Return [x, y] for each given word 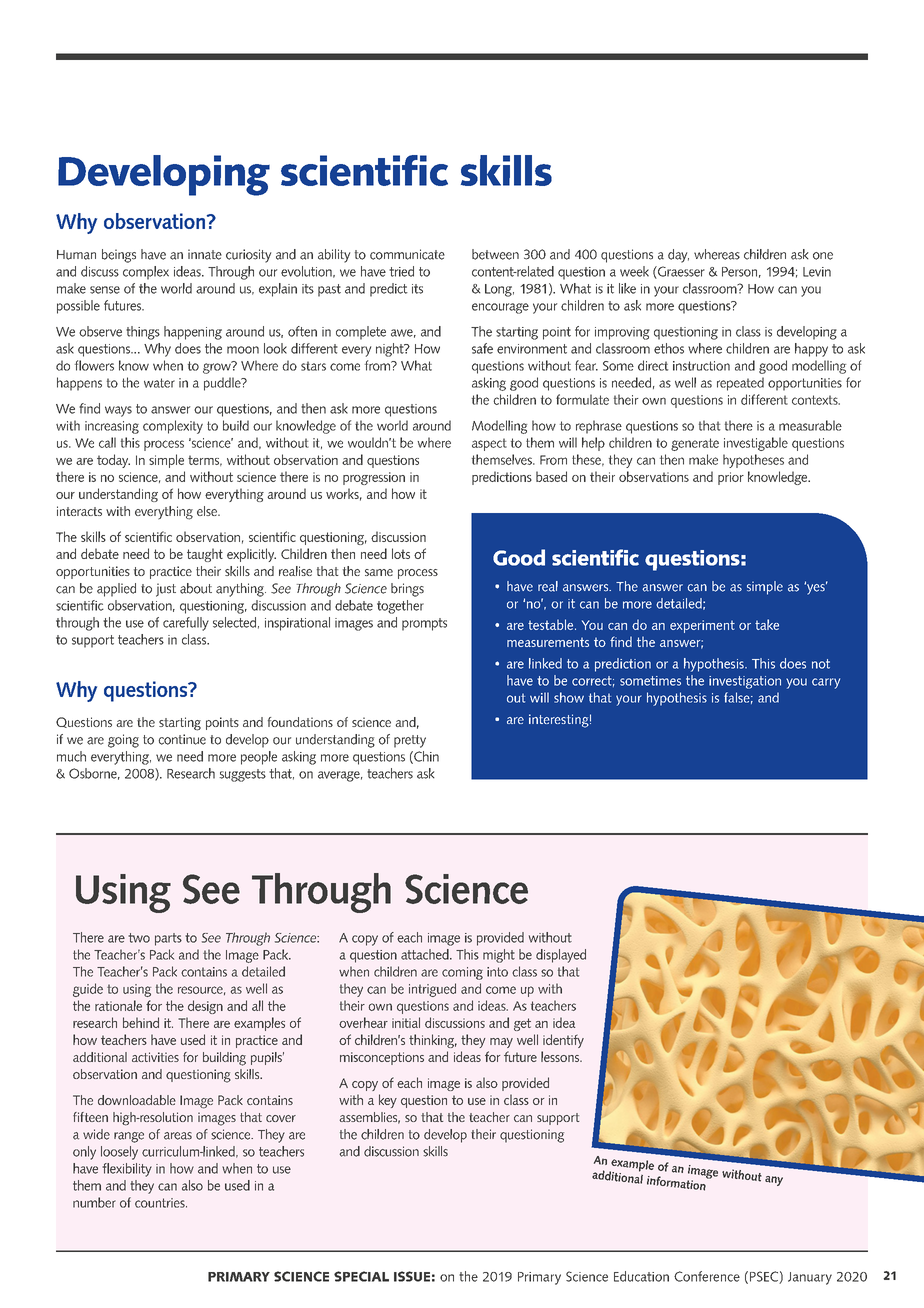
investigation [745, 682]
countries [161, 1203]
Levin [817, 272]
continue [182, 739]
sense [105, 290]
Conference [707, 1276]
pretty [410, 741]
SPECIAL [361, 1276]
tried [401, 271]
